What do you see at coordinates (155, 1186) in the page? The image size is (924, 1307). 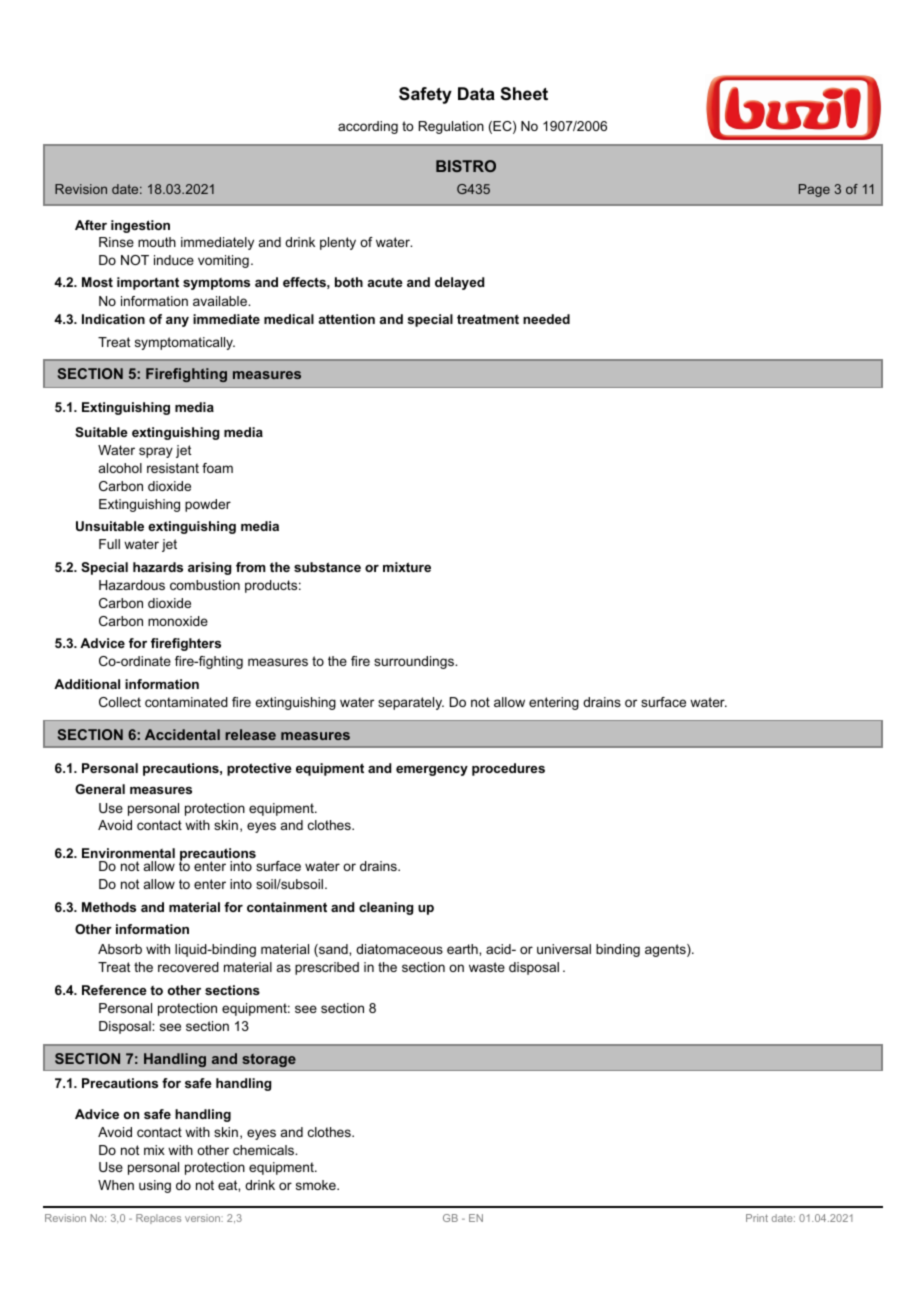 I see `using` at bounding box center [155, 1186].
